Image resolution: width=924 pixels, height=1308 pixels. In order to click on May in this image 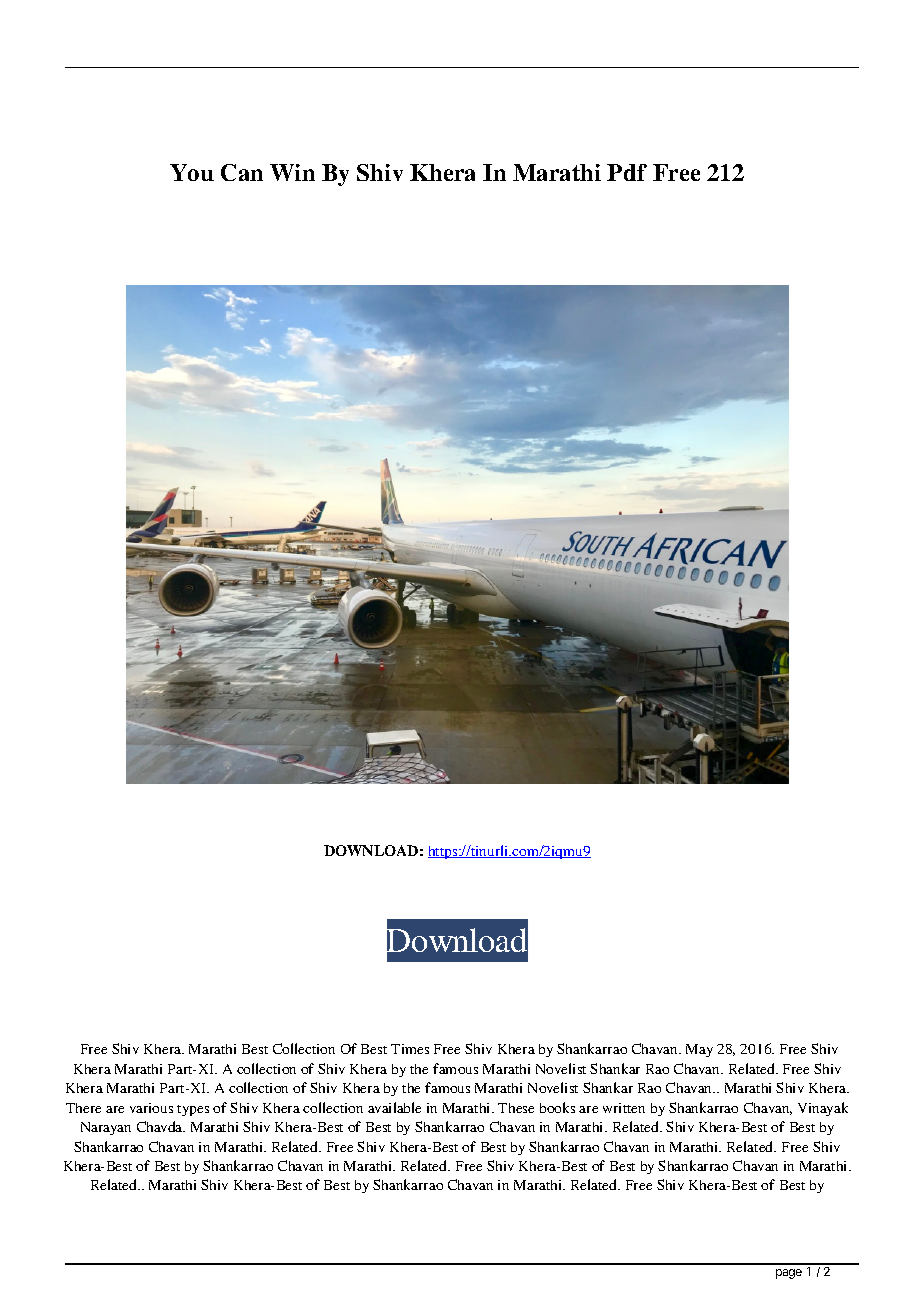, I will do `click(699, 1050)`.
